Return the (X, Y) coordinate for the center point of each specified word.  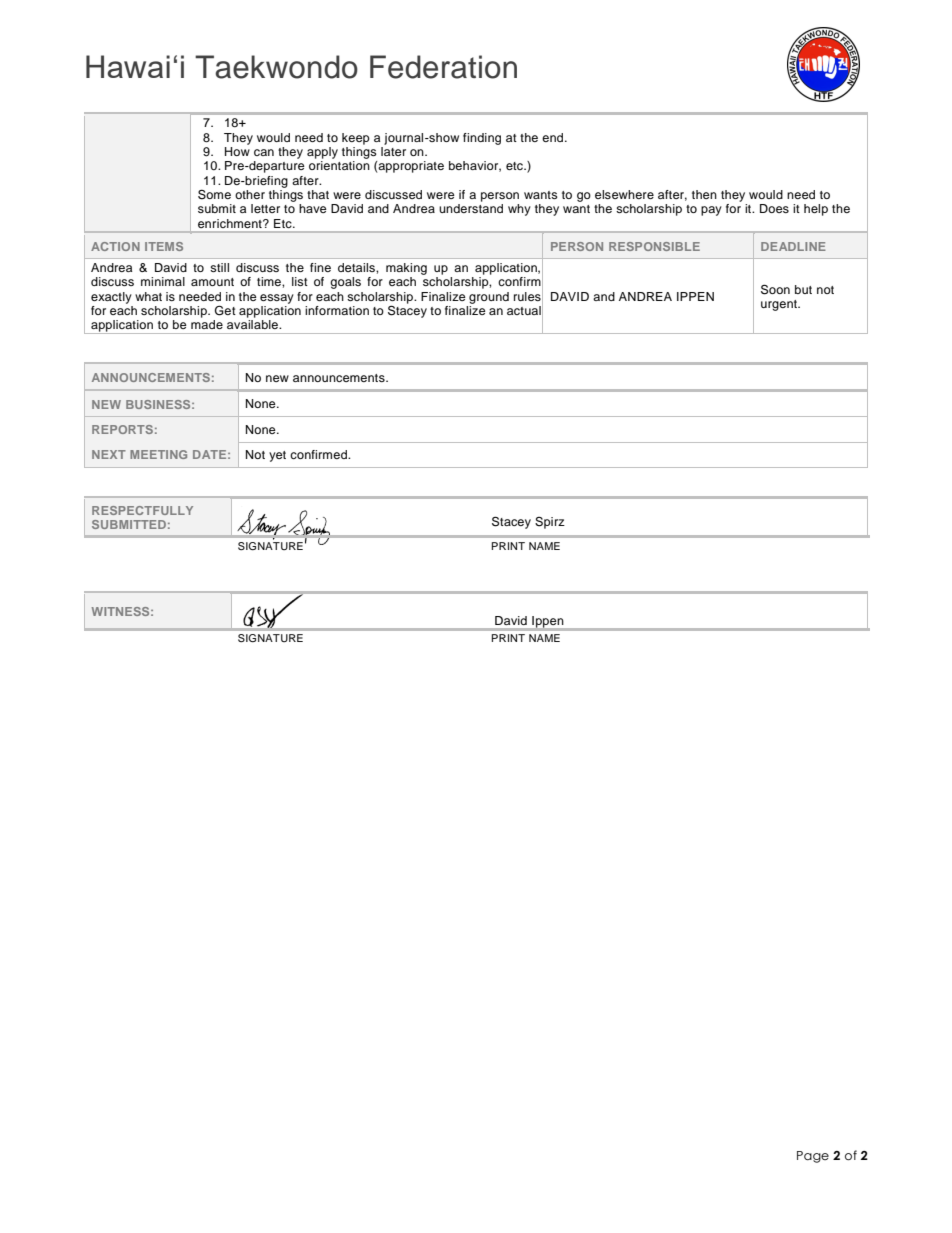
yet (277, 456)
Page (813, 1157)
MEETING (158, 454)
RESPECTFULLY (142, 510)
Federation (443, 67)
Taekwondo (276, 67)
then (704, 194)
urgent (780, 305)
